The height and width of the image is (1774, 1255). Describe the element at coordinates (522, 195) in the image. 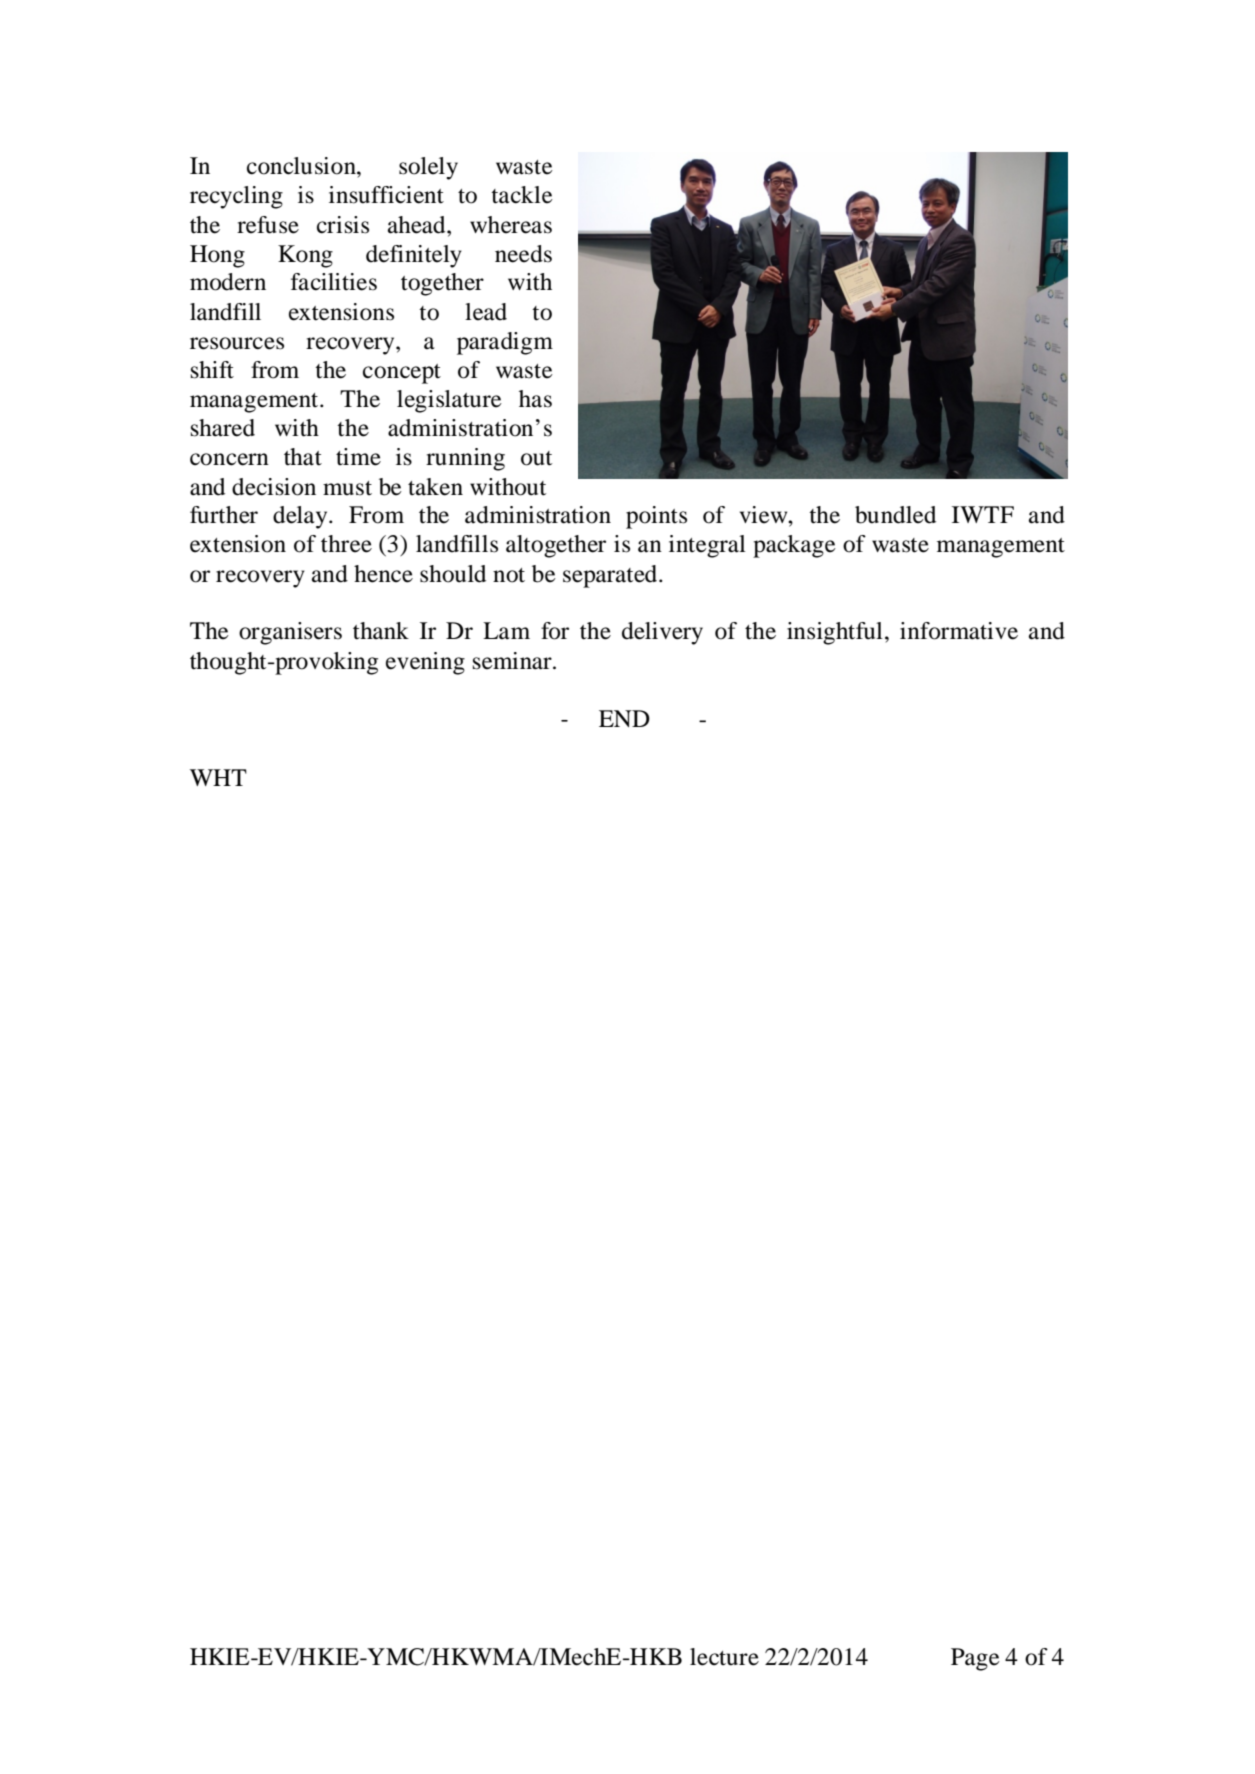

I see `tackle` at that location.
